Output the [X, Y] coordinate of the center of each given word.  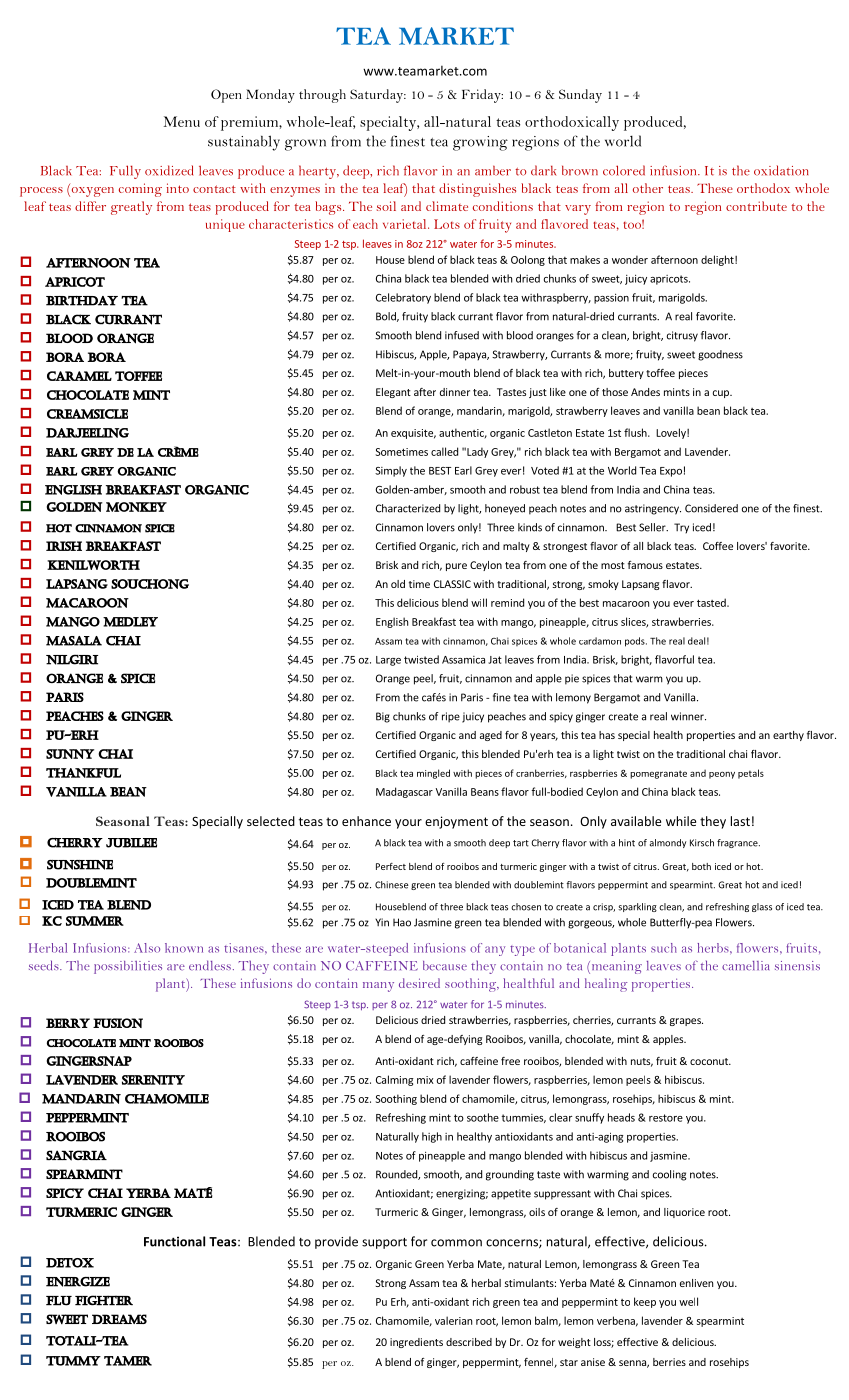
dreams [119, 1319]
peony [722, 775]
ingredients [416, 1343]
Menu [182, 121]
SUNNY [70, 754]
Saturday [378, 96]
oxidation [781, 170]
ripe [451, 717]
